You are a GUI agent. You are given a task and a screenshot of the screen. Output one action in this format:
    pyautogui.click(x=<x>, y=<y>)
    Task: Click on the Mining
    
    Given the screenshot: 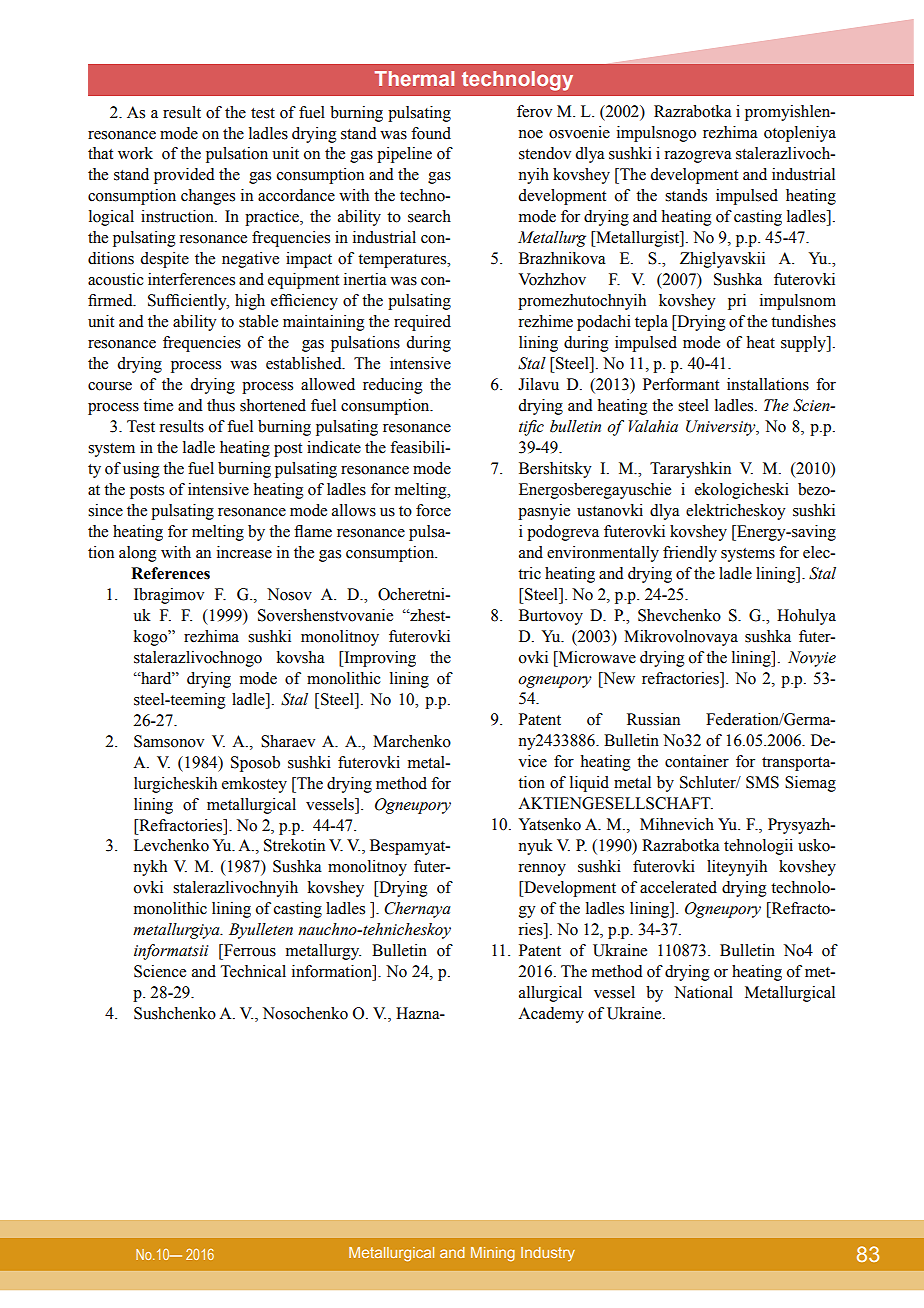 What is the action you would take?
    pyautogui.click(x=493, y=1254)
